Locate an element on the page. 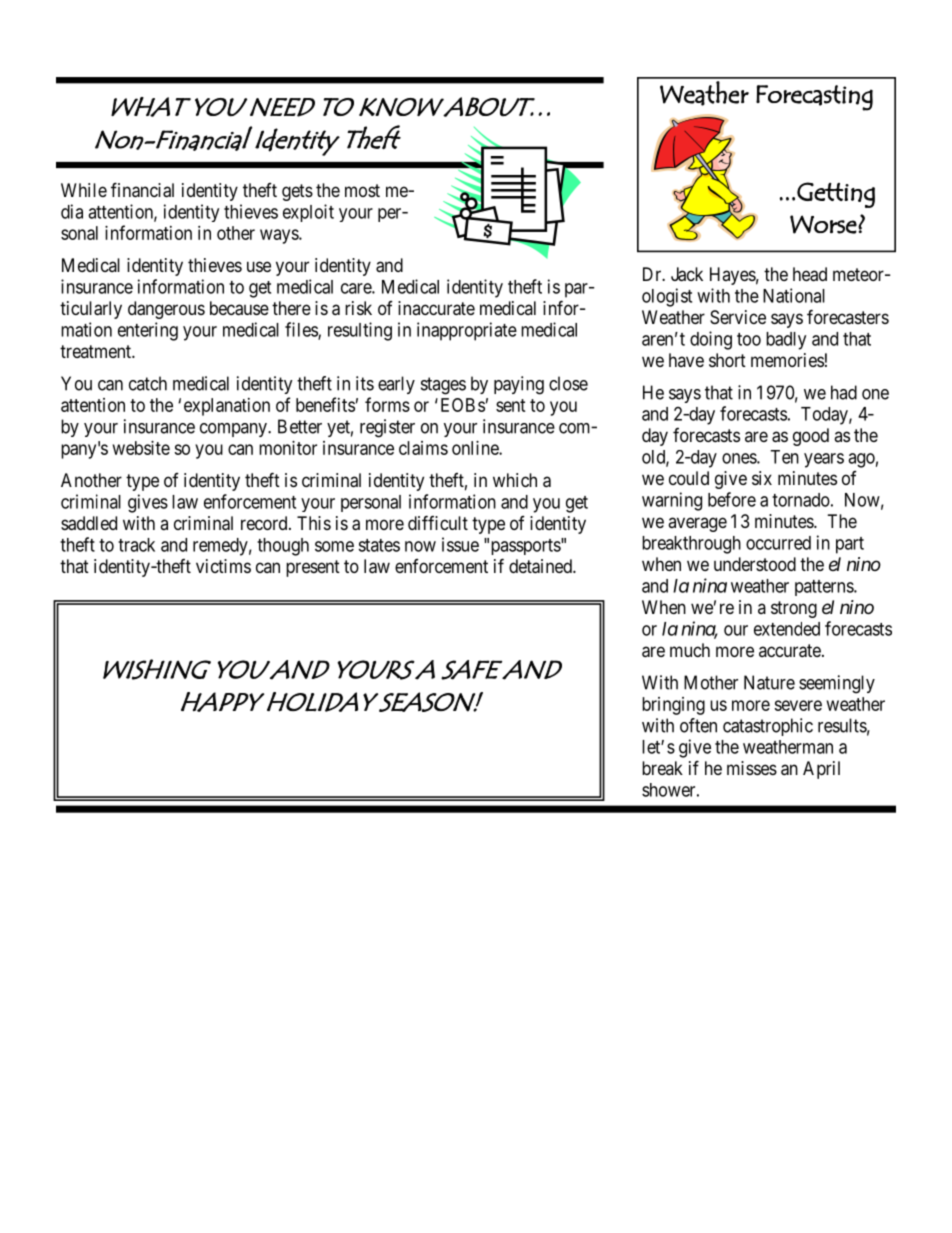 The image size is (952, 1233). Forecasting is located at coordinates (814, 98).
